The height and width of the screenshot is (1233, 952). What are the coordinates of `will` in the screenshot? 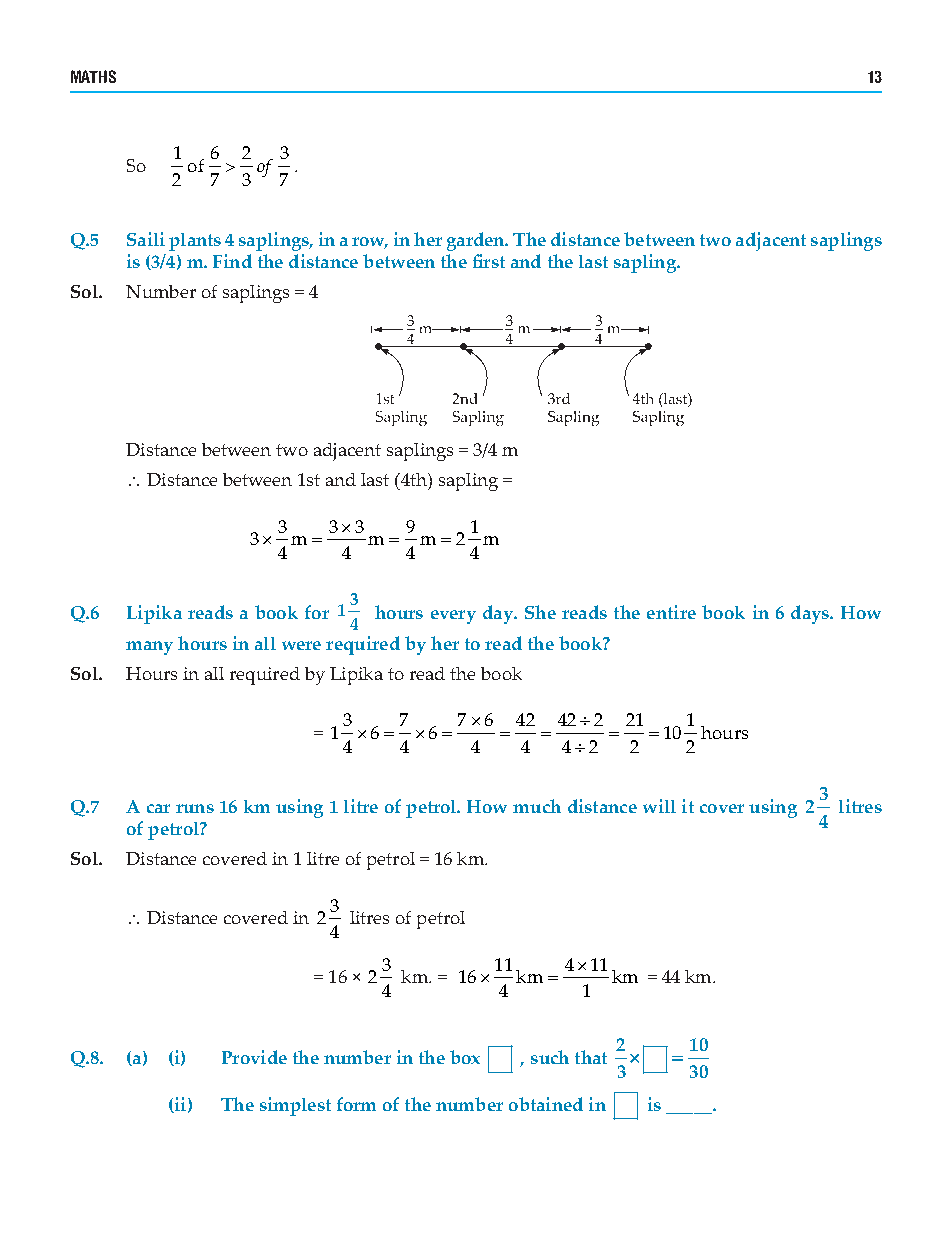 It's located at (659, 806).
